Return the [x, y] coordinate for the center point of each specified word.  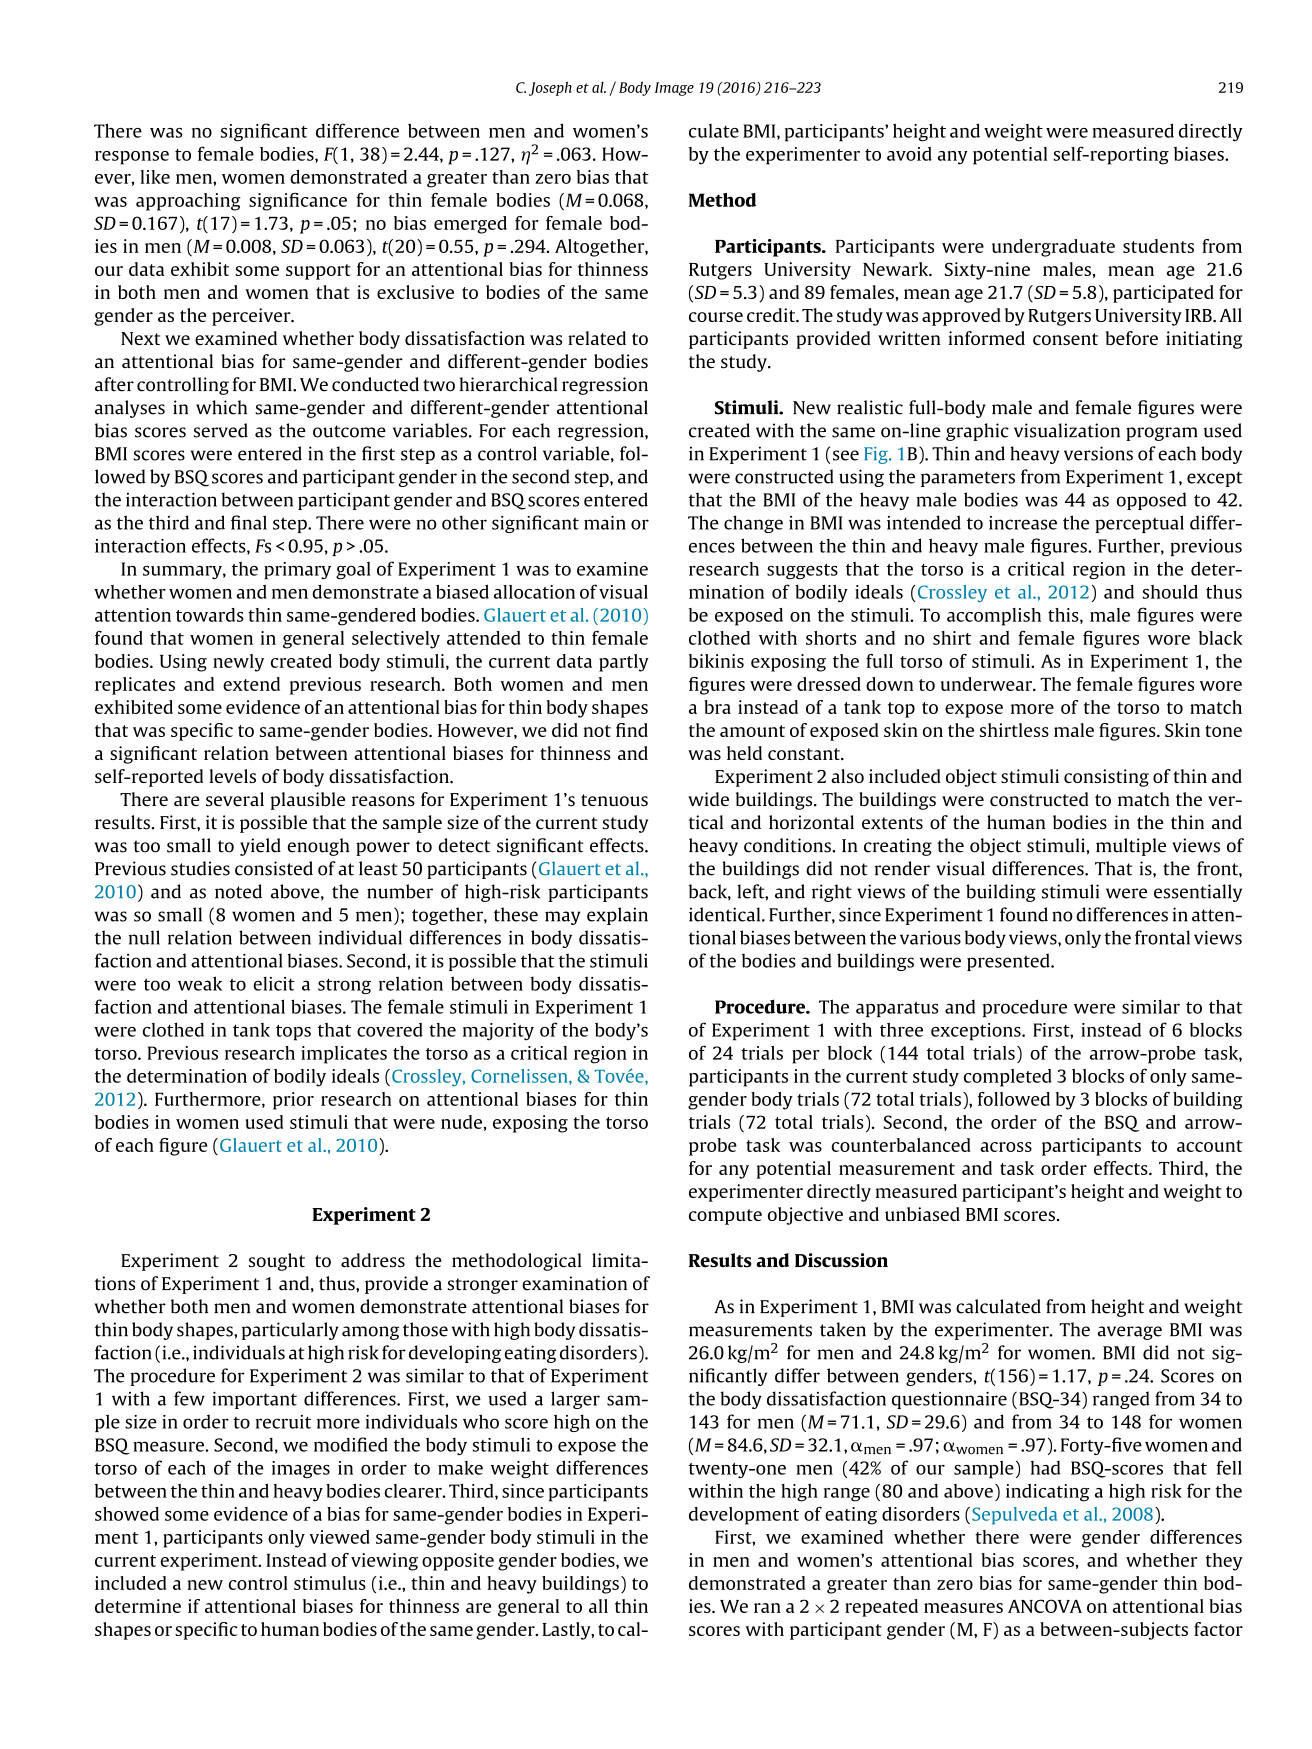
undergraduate [1053, 248]
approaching [188, 202]
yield [260, 847]
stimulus [330, 1583]
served [221, 430]
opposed [1152, 501]
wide [708, 799]
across [1006, 1147]
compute [725, 1217]
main [605, 523]
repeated [881, 1608]
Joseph [550, 88]
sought [277, 1262]
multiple [1131, 847]
